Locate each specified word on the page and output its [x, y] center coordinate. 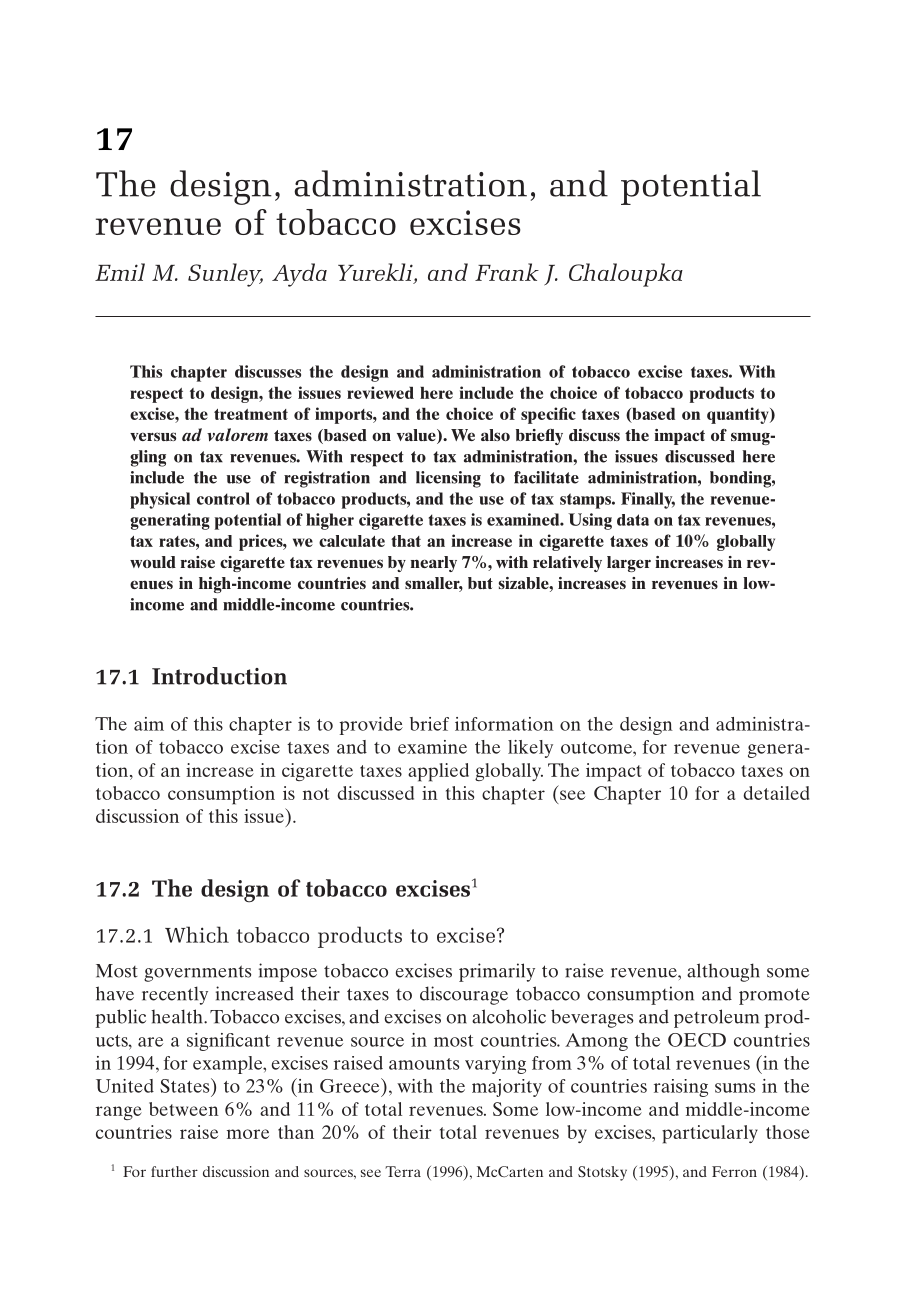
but [480, 583]
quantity [739, 415]
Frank [507, 272]
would [153, 562]
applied [438, 772]
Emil [120, 272]
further [174, 1171]
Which [197, 934]
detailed [776, 793]
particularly [710, 1134]
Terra [403, 1171]
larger [629, 564]
